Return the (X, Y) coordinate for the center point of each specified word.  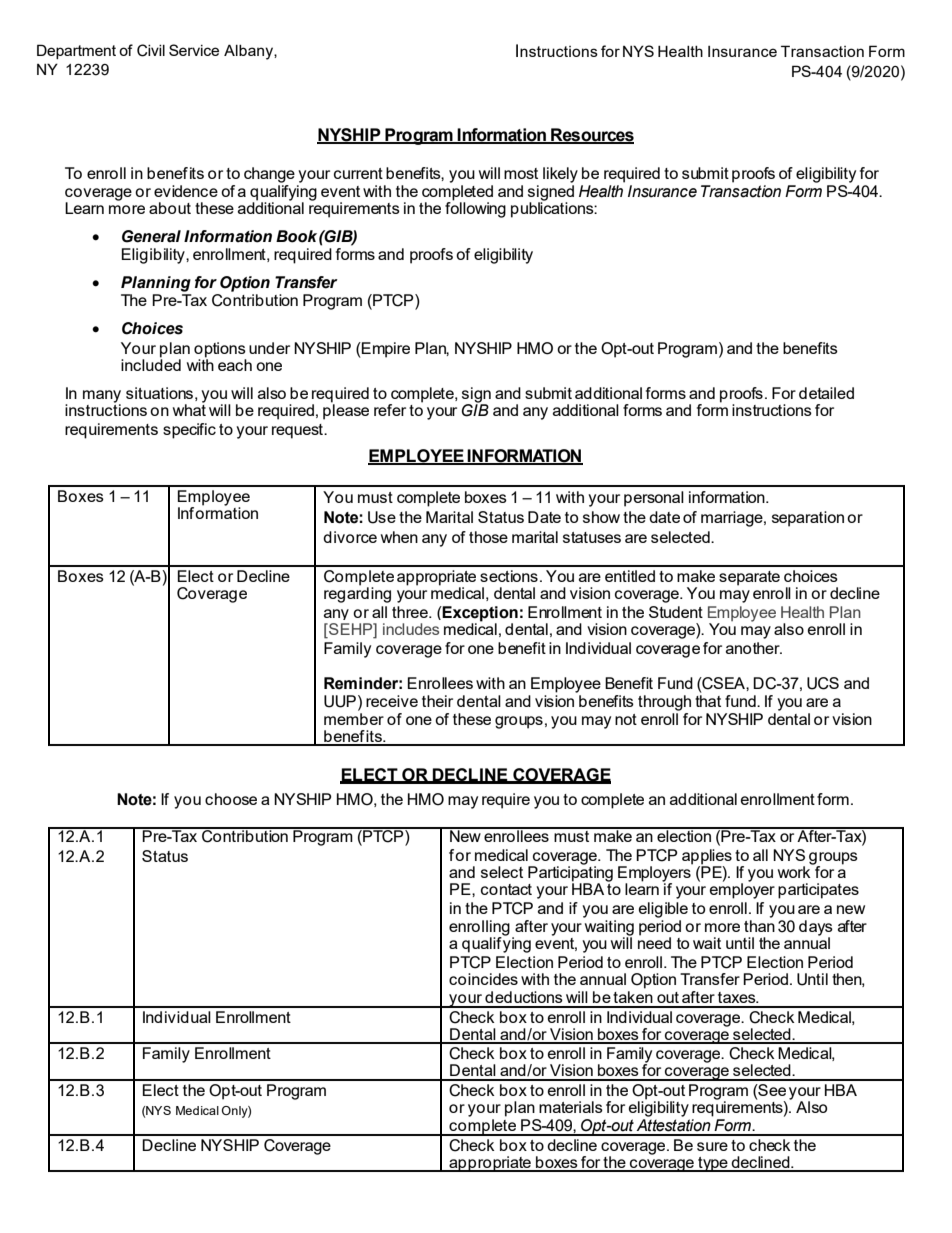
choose (231, 799)
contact (506, 889)
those (488, 537)
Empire (385, 350)
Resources (591, 135)
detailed (826, 393)
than (759, 926)
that (708, 701)
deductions (524, 997)
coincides (483, 979)
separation (808, 519)
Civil (151, 50)
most (521, 173)
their (437, 701)
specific (189, 431)
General (151, 236)
